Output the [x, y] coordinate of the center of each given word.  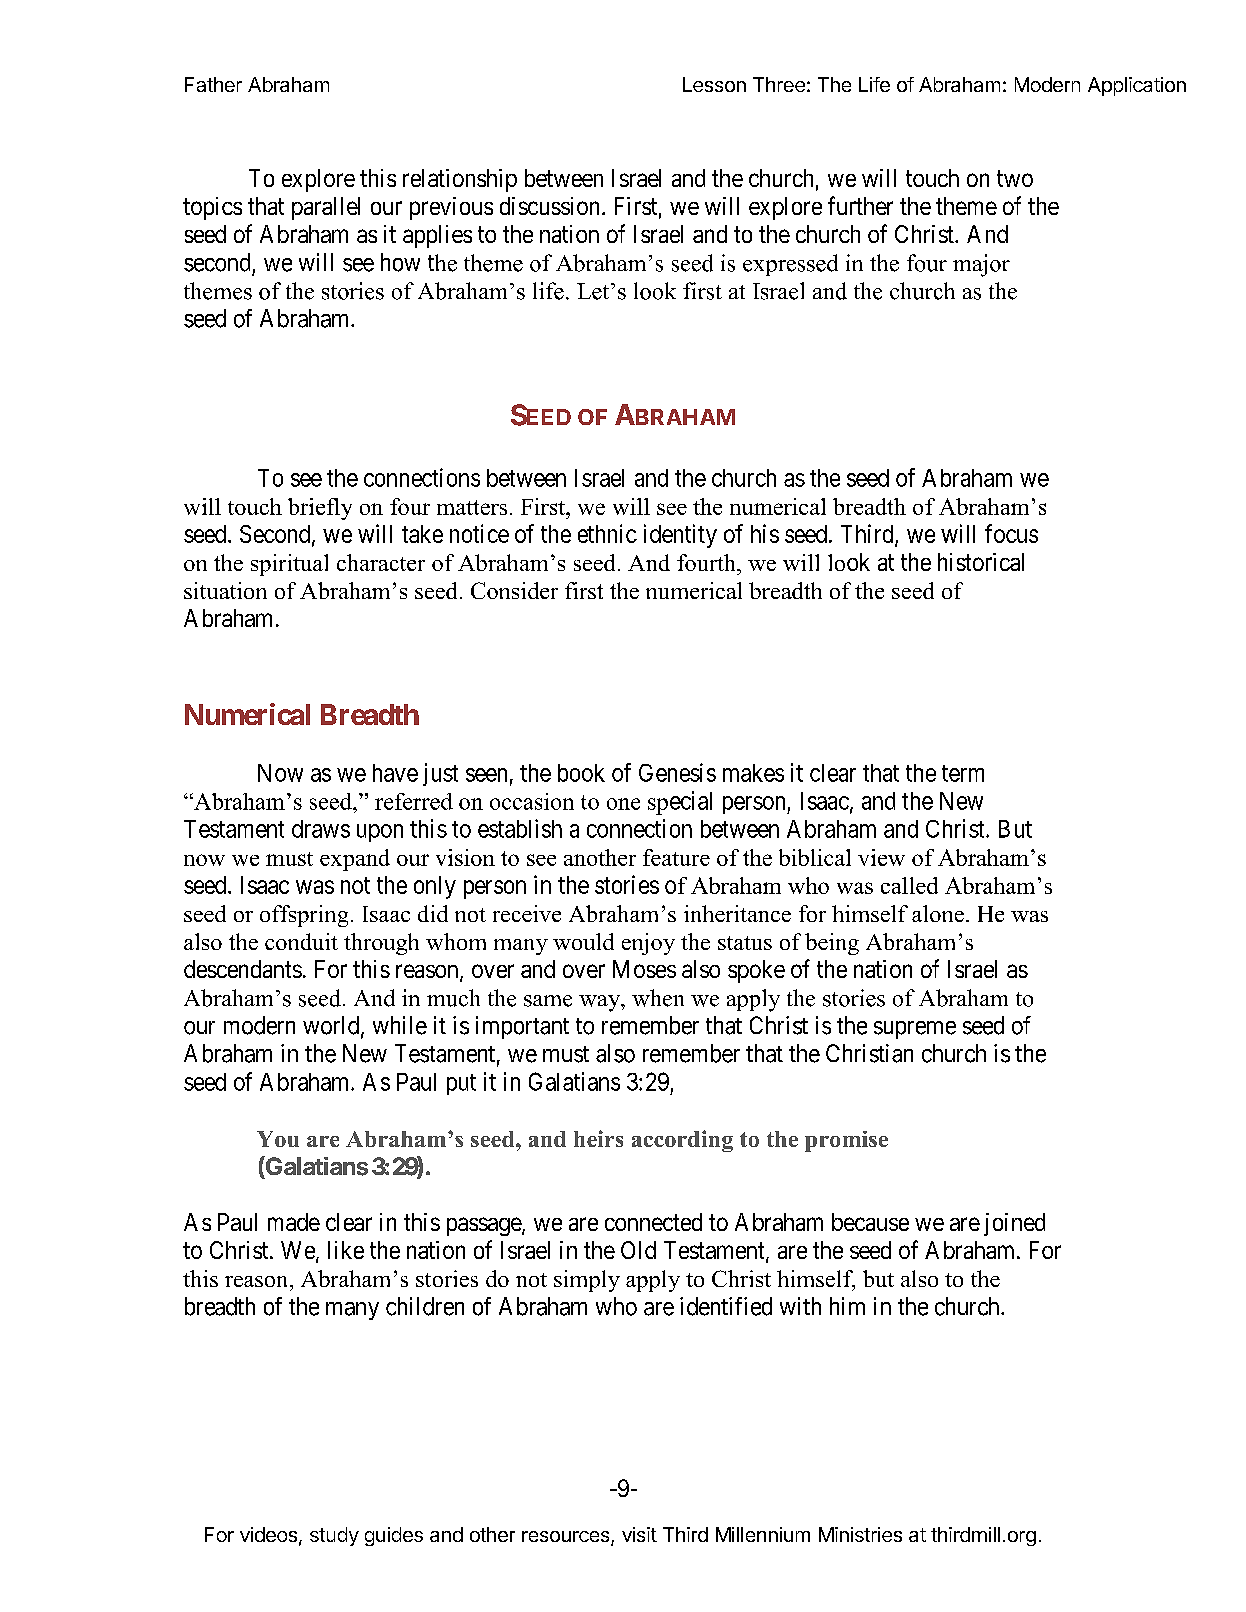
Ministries [860, 1534]
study [334, 1536]
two [1015, 178]
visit [639, 1534]
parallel [326, 208]
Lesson [714, 84]
